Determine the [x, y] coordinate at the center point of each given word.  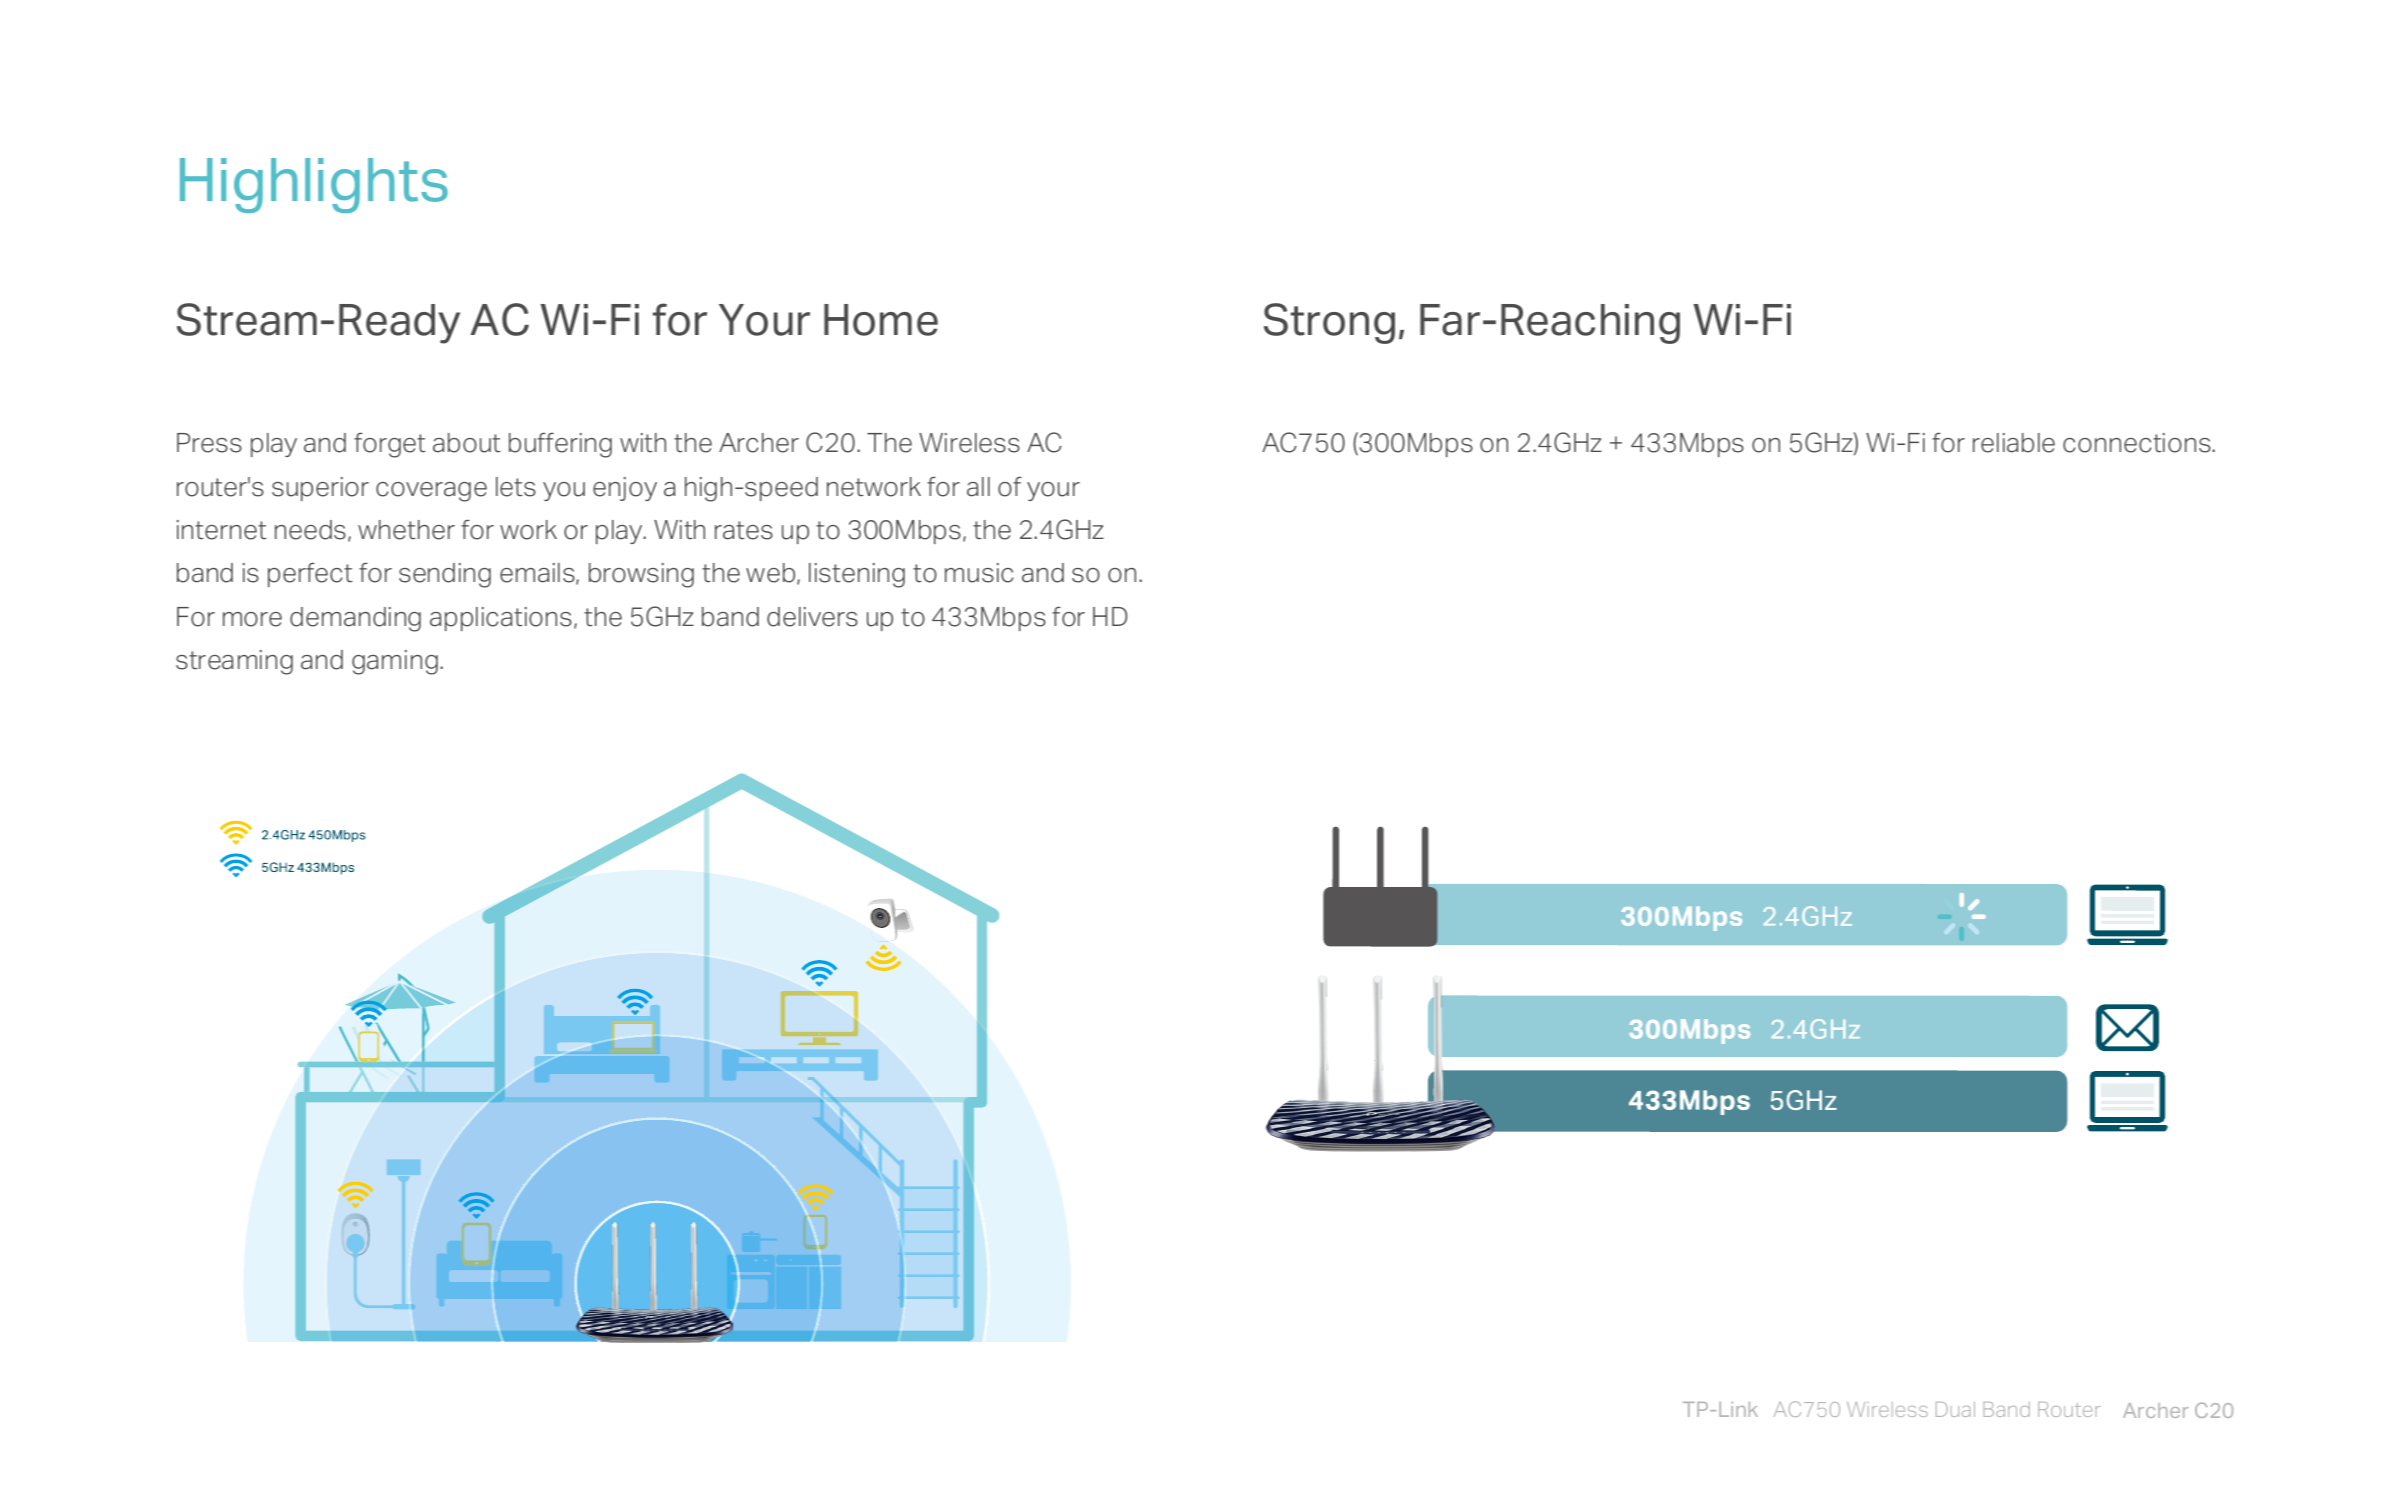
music [979, 573]
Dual [1955, 1409]
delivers [812, 617]
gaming [395, 662]
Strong [1329, 323]
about [467, 443]
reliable [2014, 443]
